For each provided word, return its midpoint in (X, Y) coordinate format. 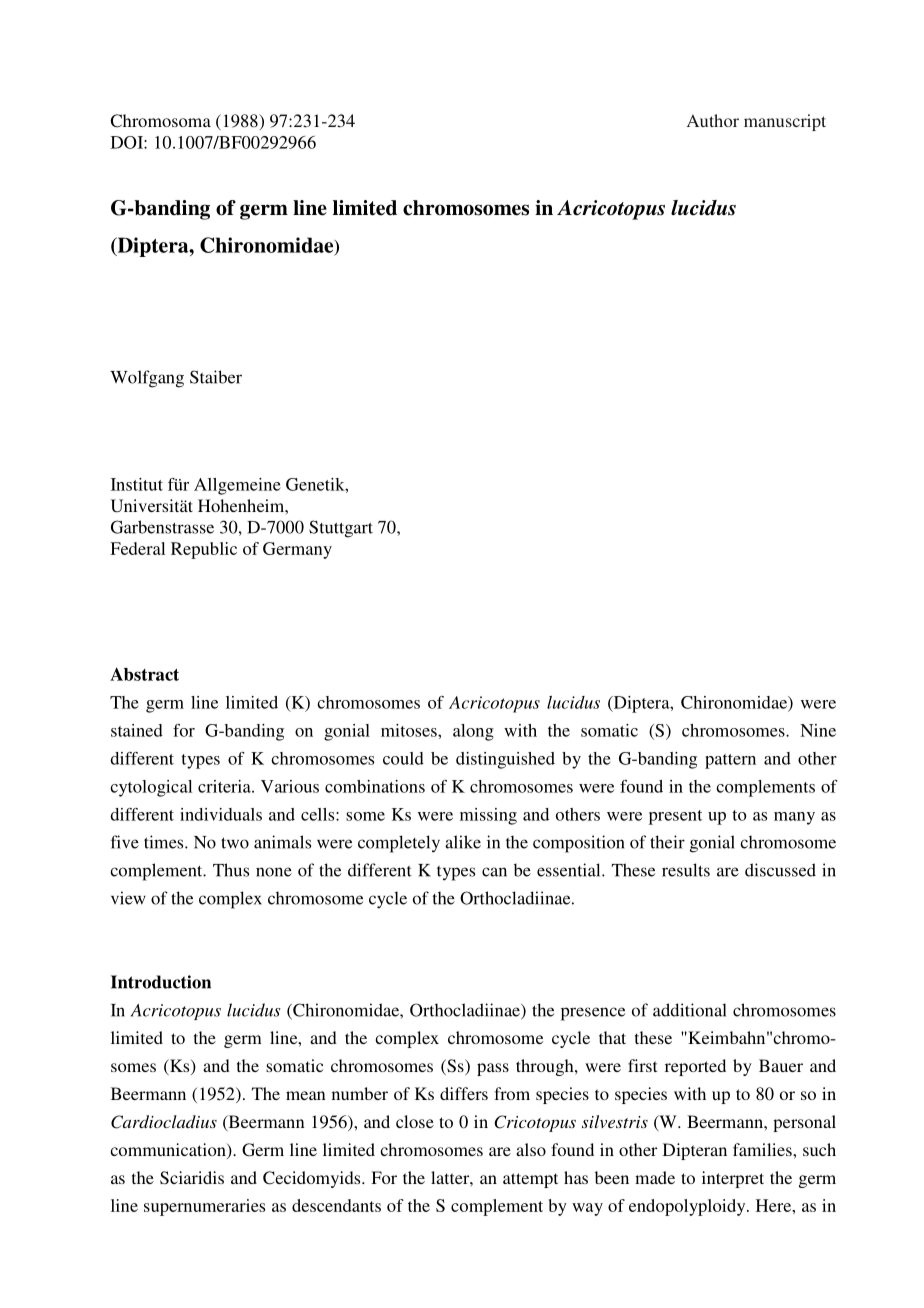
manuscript (785, 122)
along (473, 732)
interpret (733, 1179)
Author (713, 120)
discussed (780, 870)
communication (169, 1151)
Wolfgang (147, 379)
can (494, 872)
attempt (530, 1180)
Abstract (144, 674)
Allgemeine (237, 486)
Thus (231, 870)
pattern (730, 761)
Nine (818, 730)
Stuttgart (341, 529)
